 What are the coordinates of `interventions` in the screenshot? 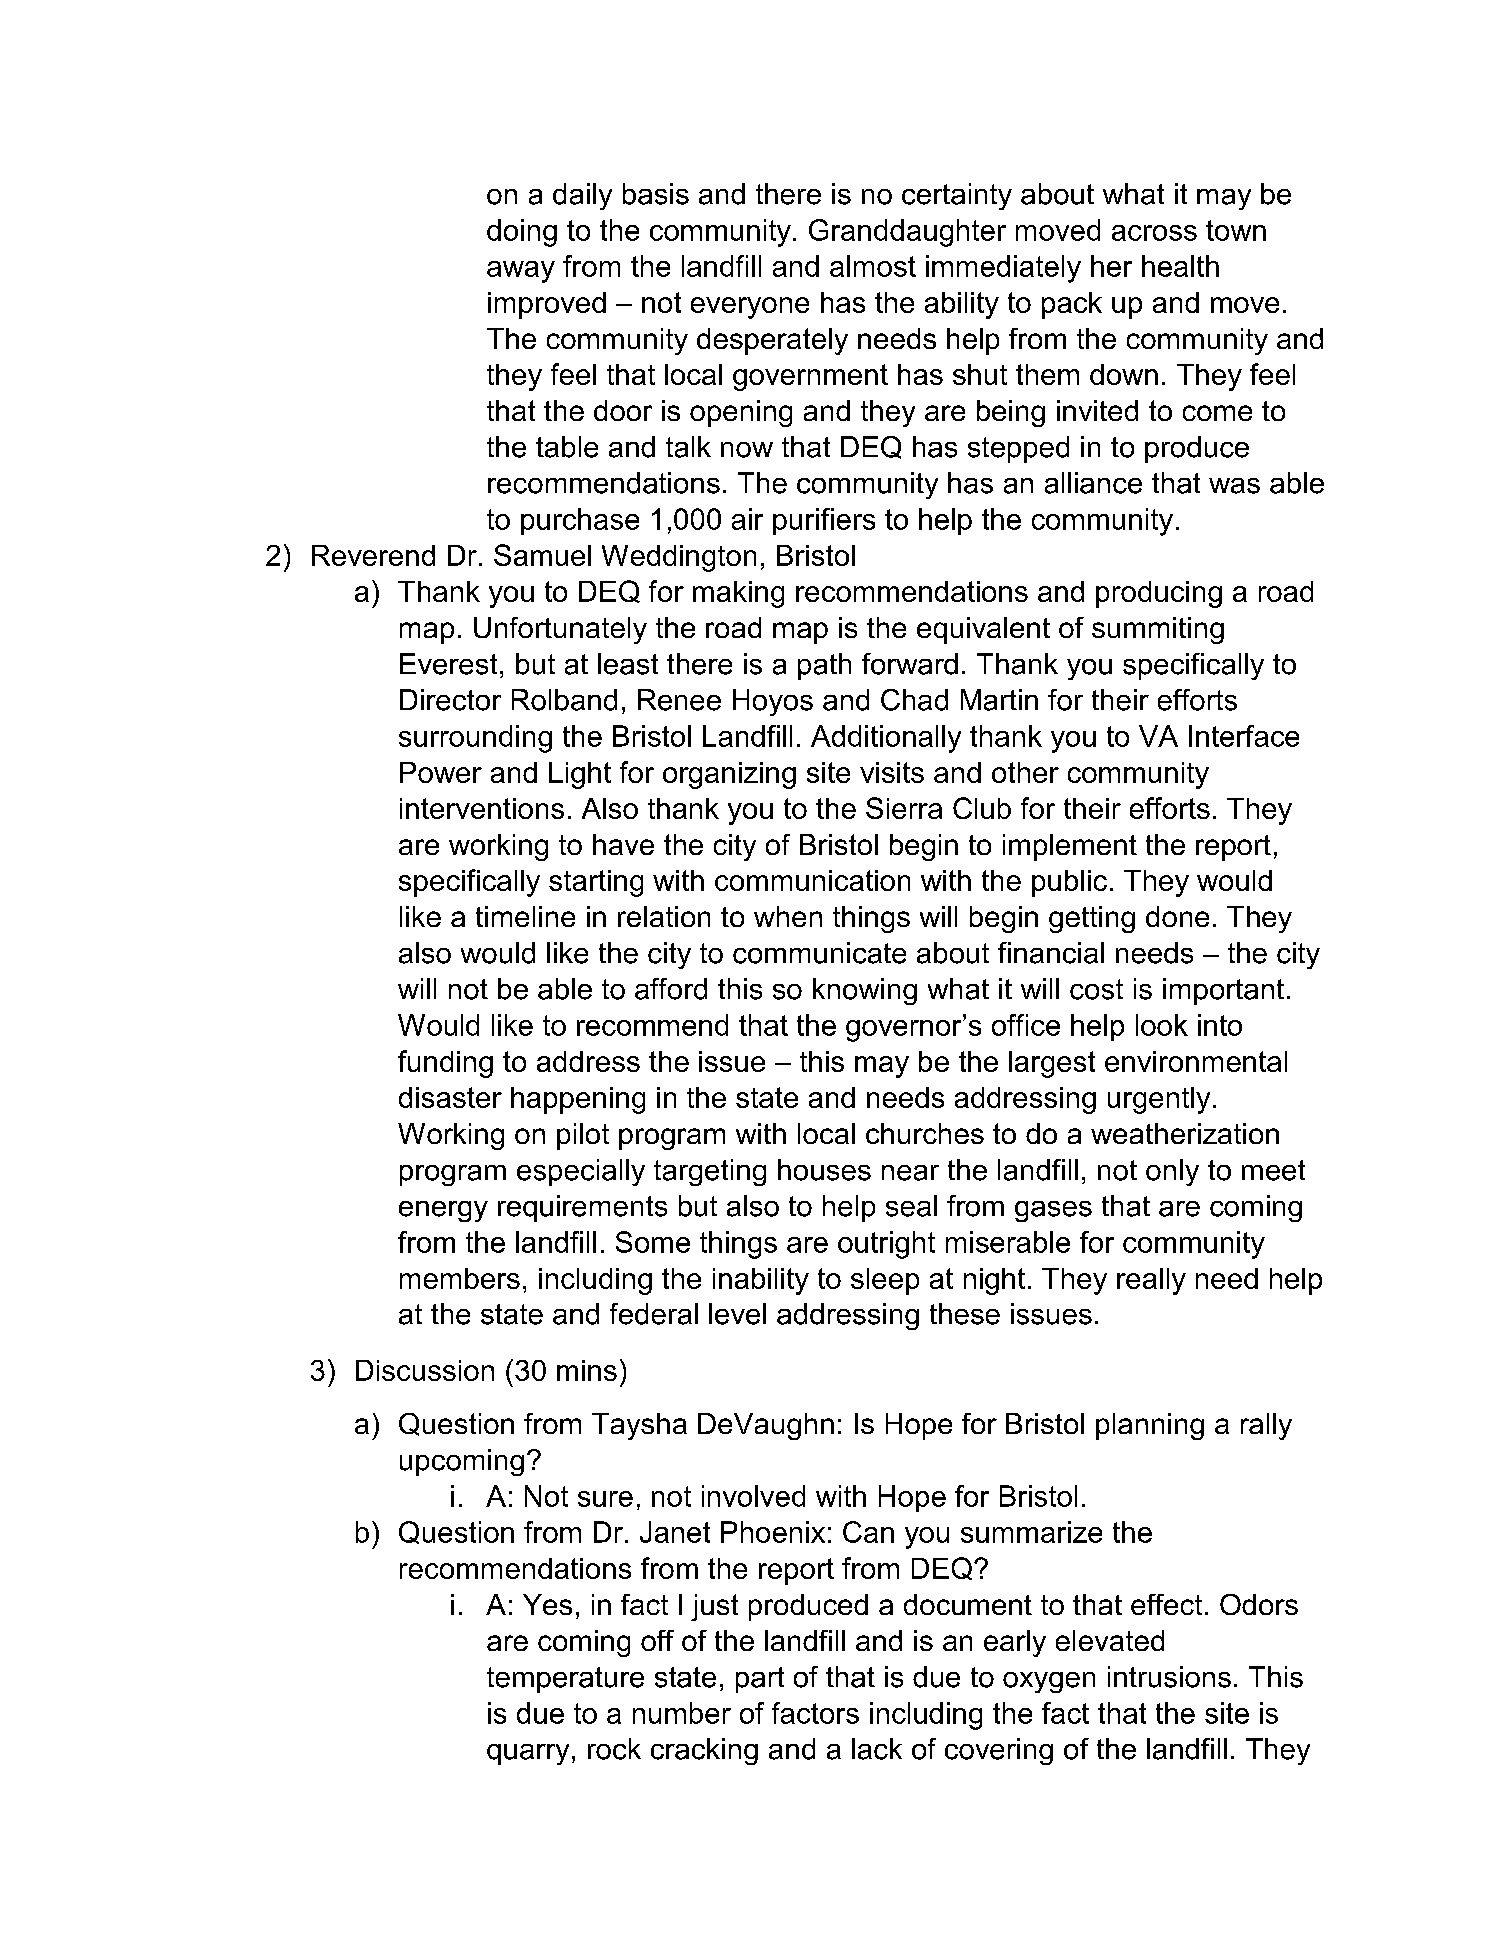 It's located at (482, 808).
